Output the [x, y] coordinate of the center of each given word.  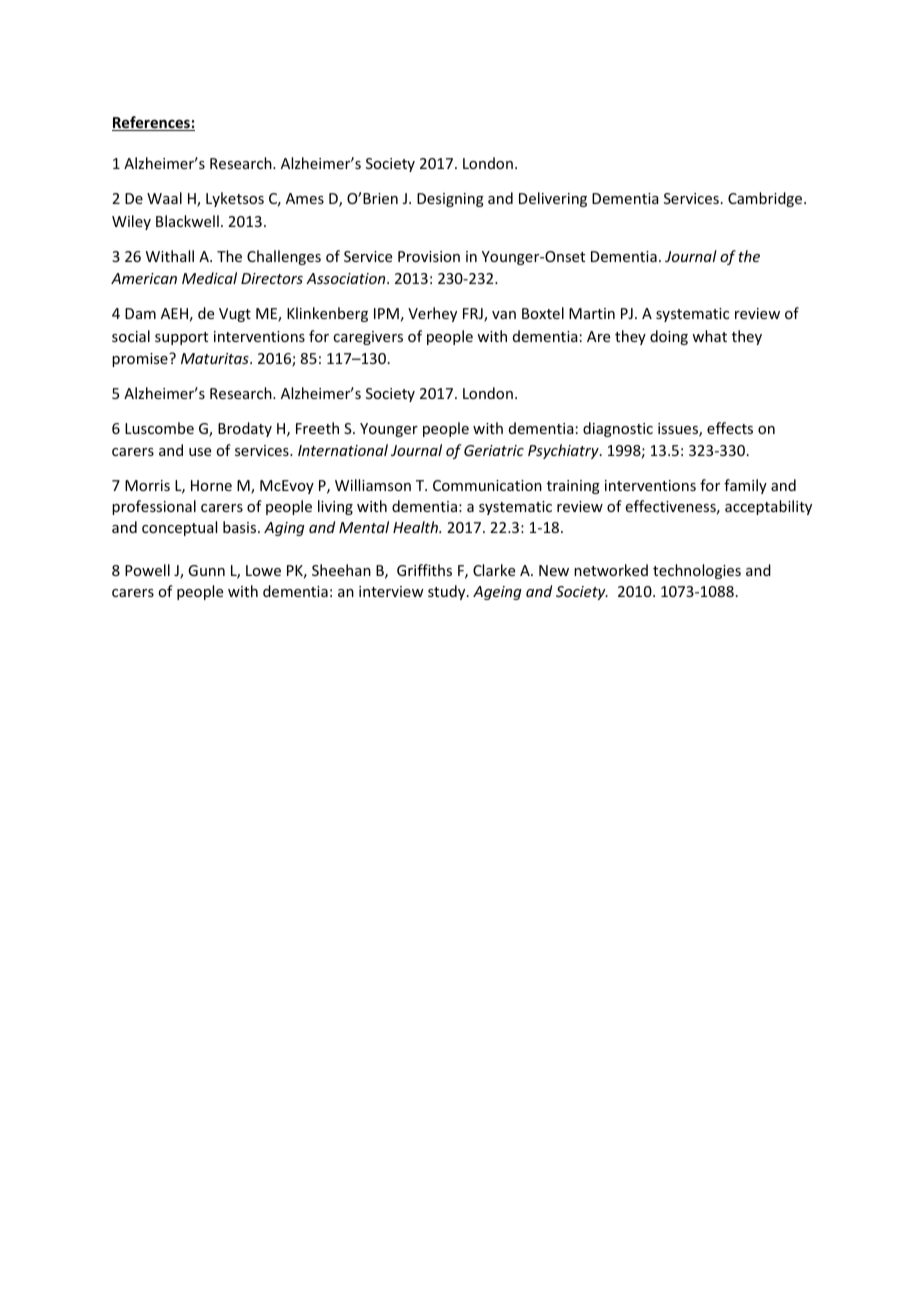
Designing [450, 200]
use [200, 452]
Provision [429, 256]
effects [730, 428]
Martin [592, 313]
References [152, 123]
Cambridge [766, 199]
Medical [209, 278]
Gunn [206, 570]
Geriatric [494, 450]
